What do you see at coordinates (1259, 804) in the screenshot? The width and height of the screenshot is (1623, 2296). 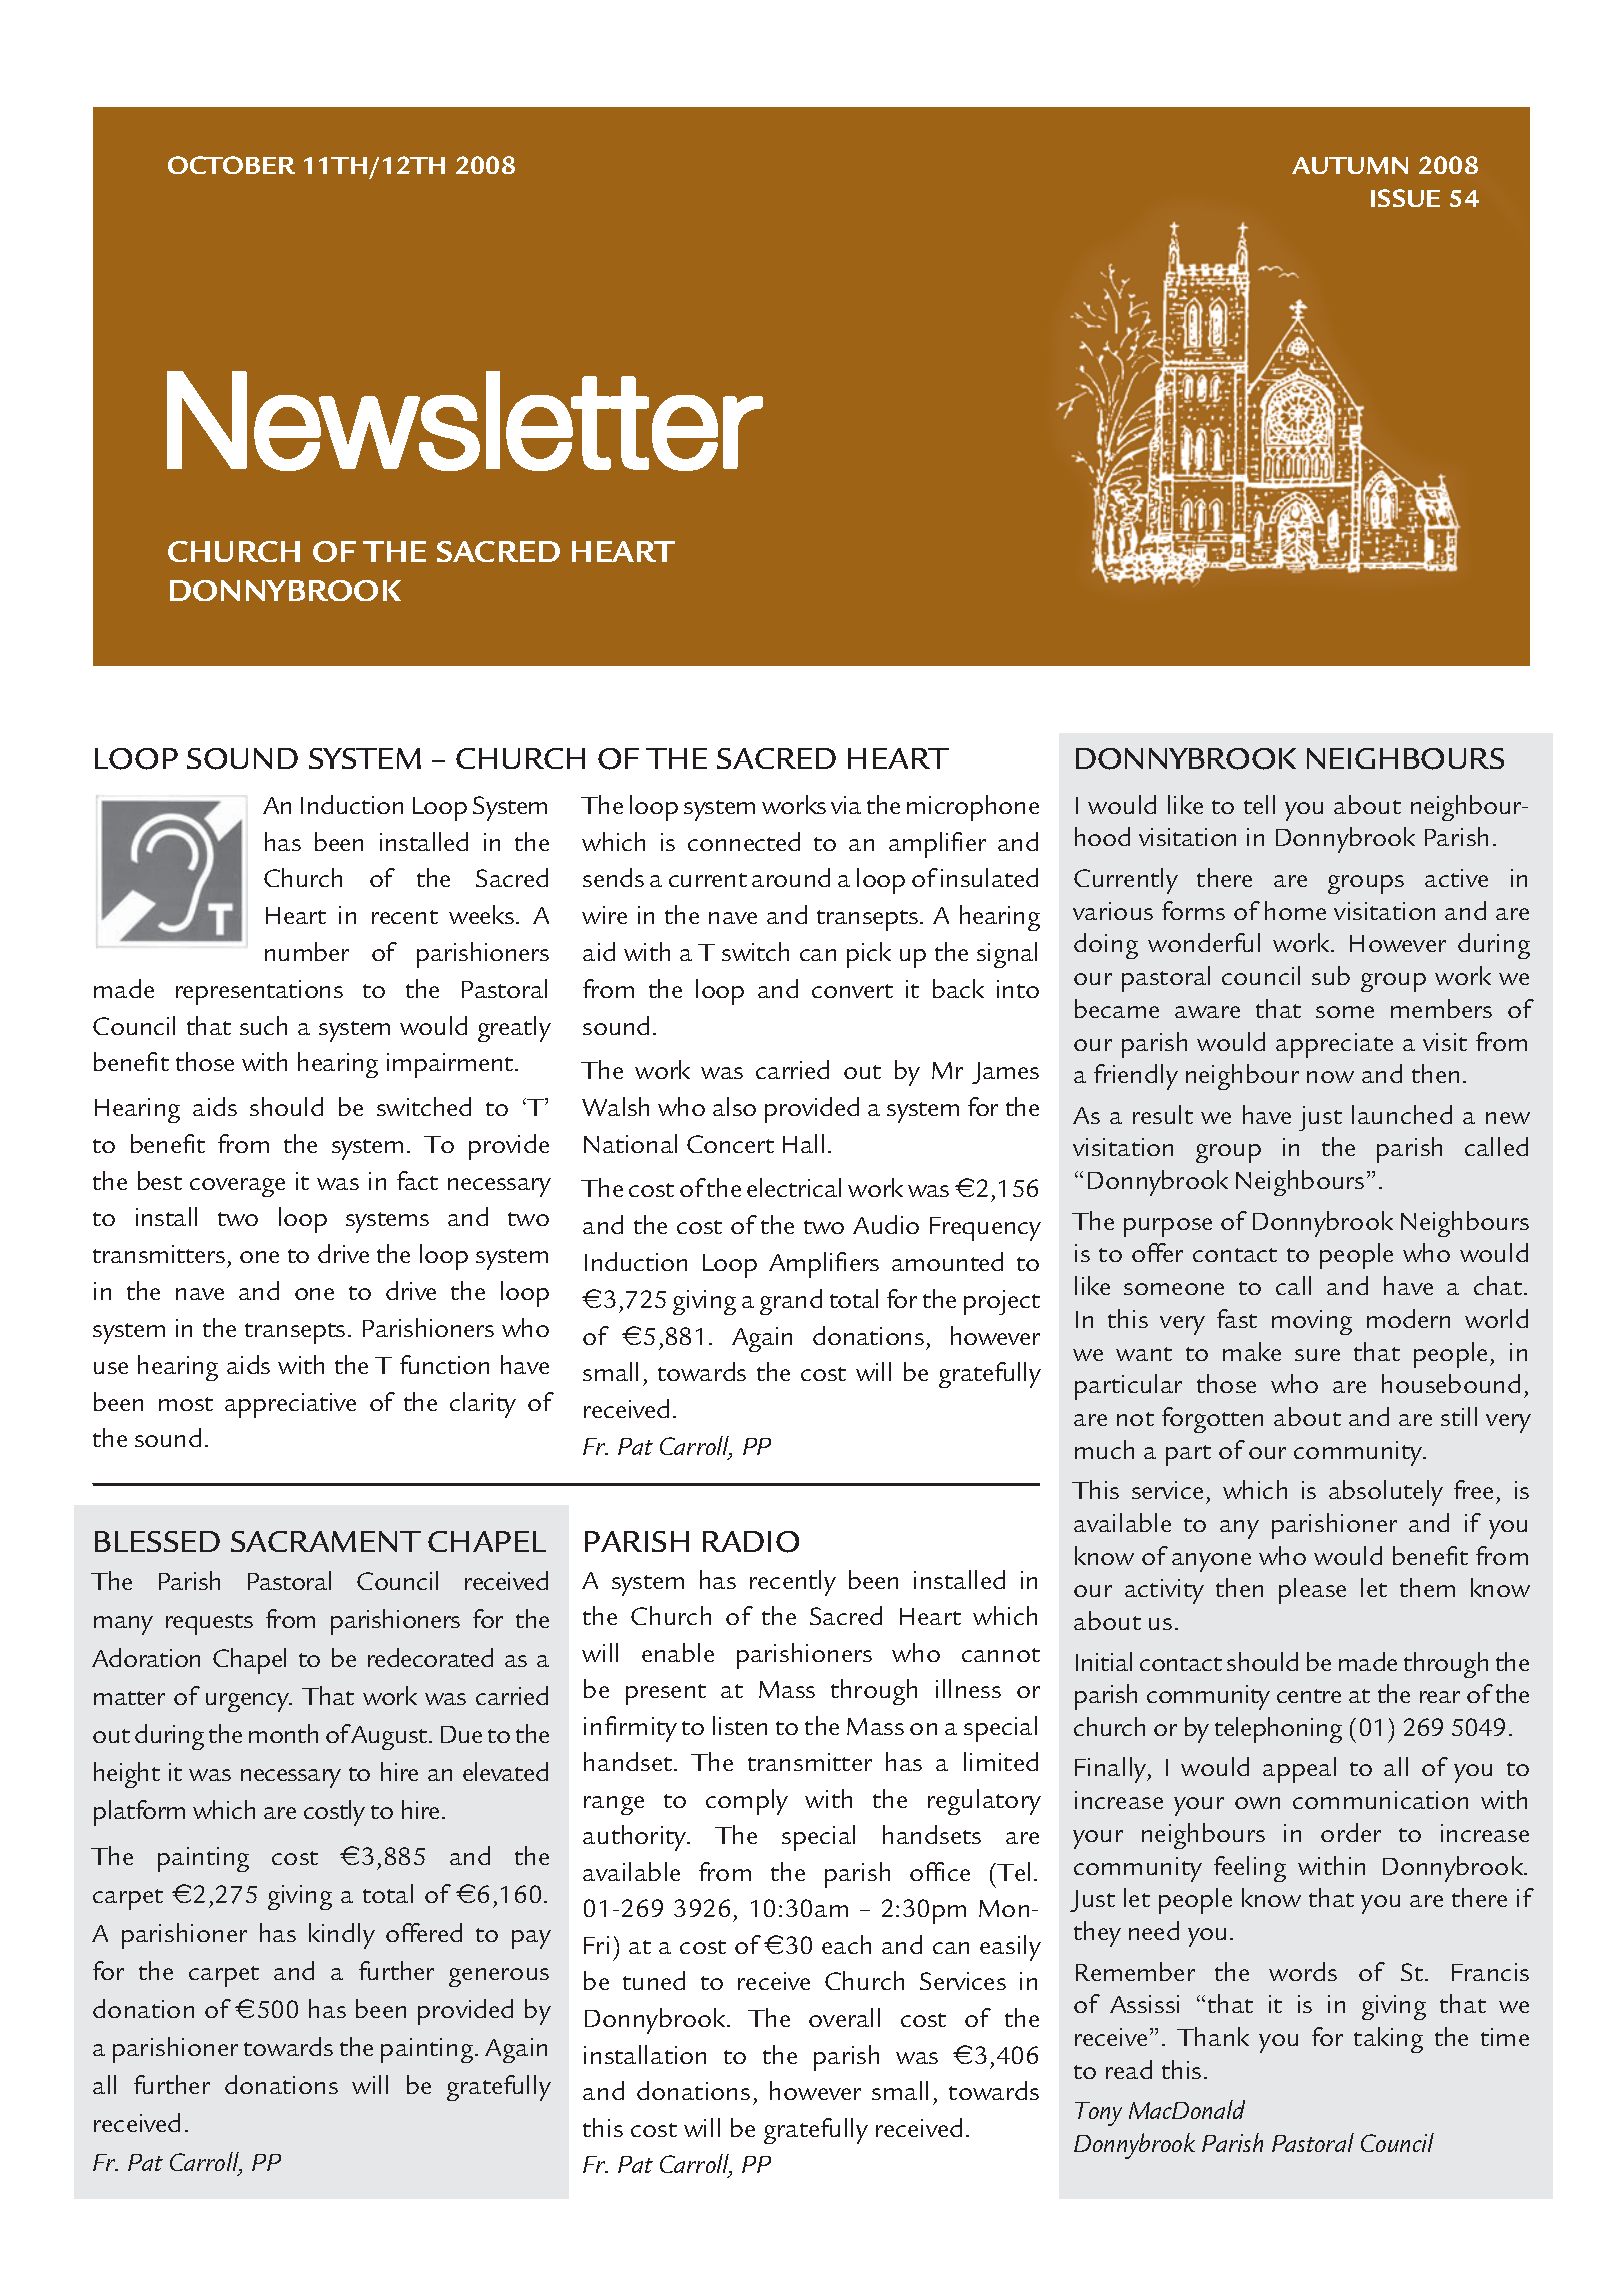 I see `tell` at bounding box center [1259, 804].
